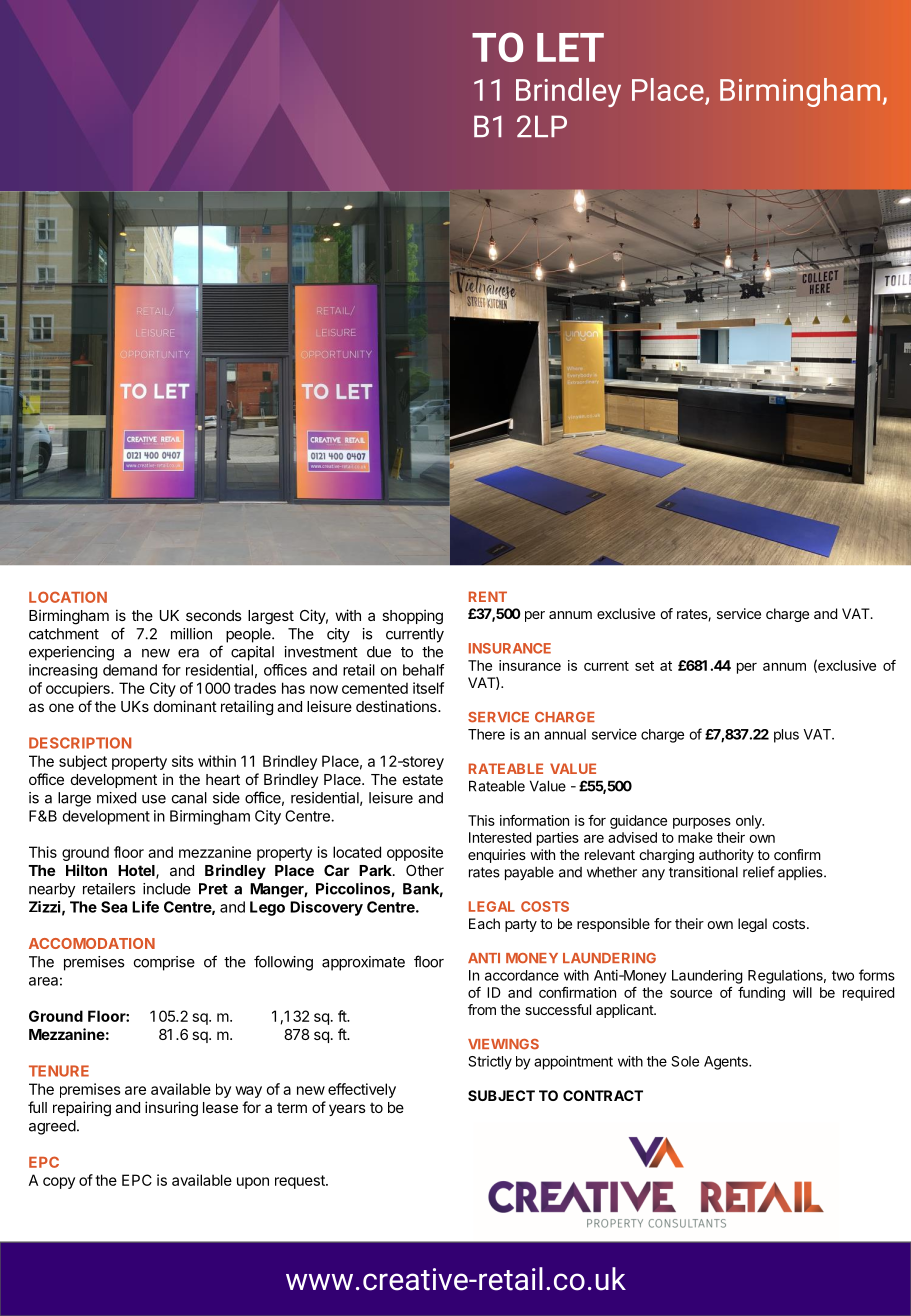 The image size is (911, 1316). What do you see at coordinates (412, 617) in the screenshot?
I see `shopping` at bounding box center [412, 617].
